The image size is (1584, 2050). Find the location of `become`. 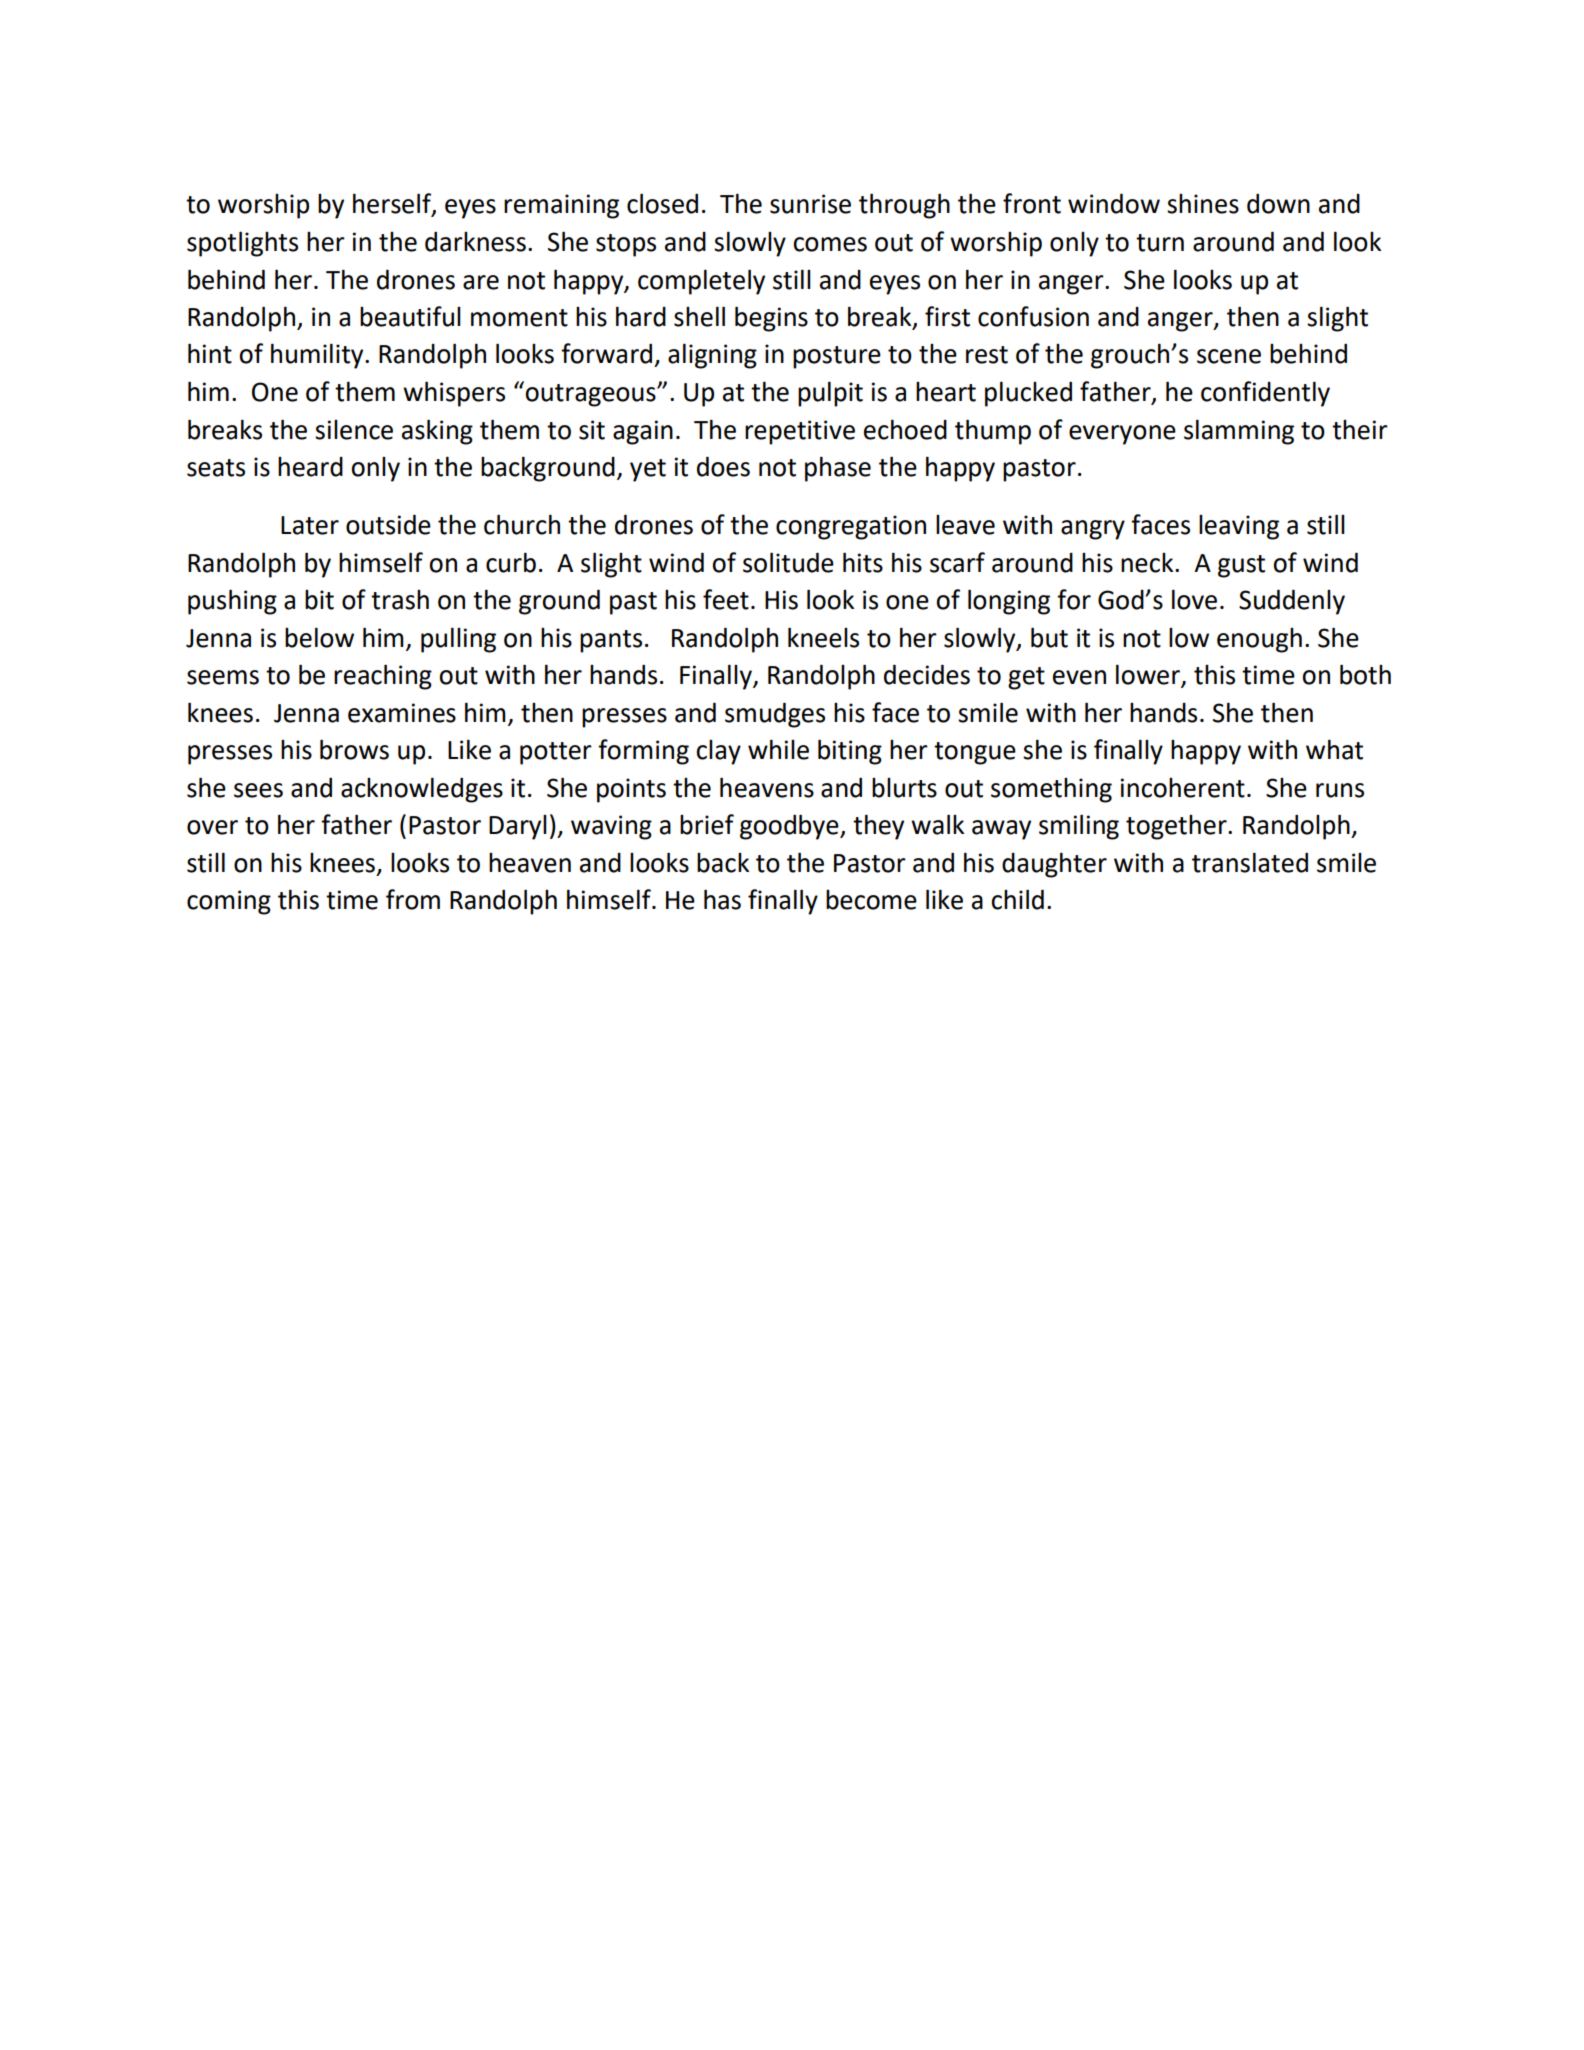

become is located at coordinates (871, 900).
